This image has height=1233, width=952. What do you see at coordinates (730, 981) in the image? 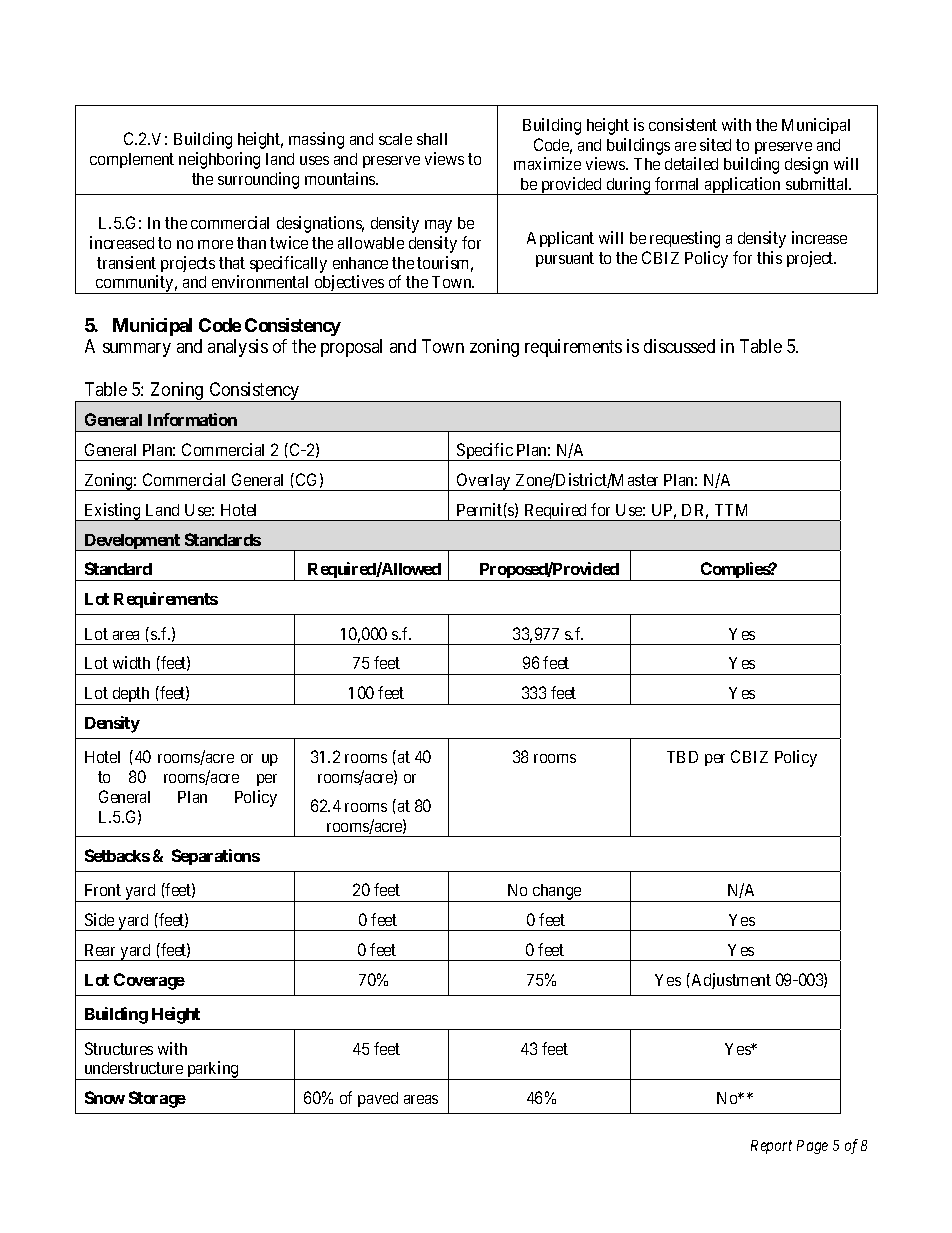
I see `Adjustment` at bounding box center [730, 981].
